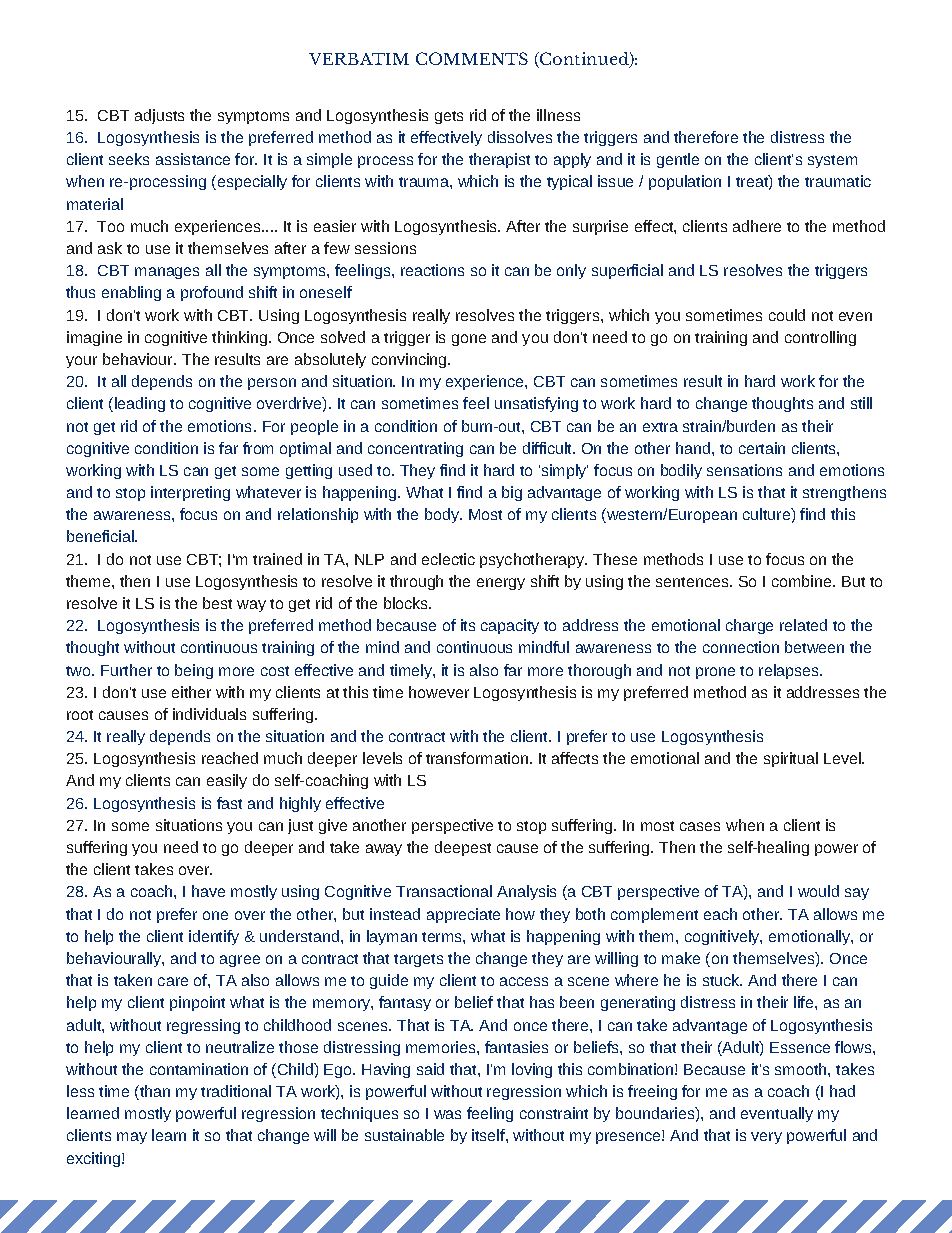 Image resolution: width=952 pixels, height=1233 pixels. What do you see at coordinates (443, 515) in the screenshot?
I see `body` at bounding box center [443, 515].
